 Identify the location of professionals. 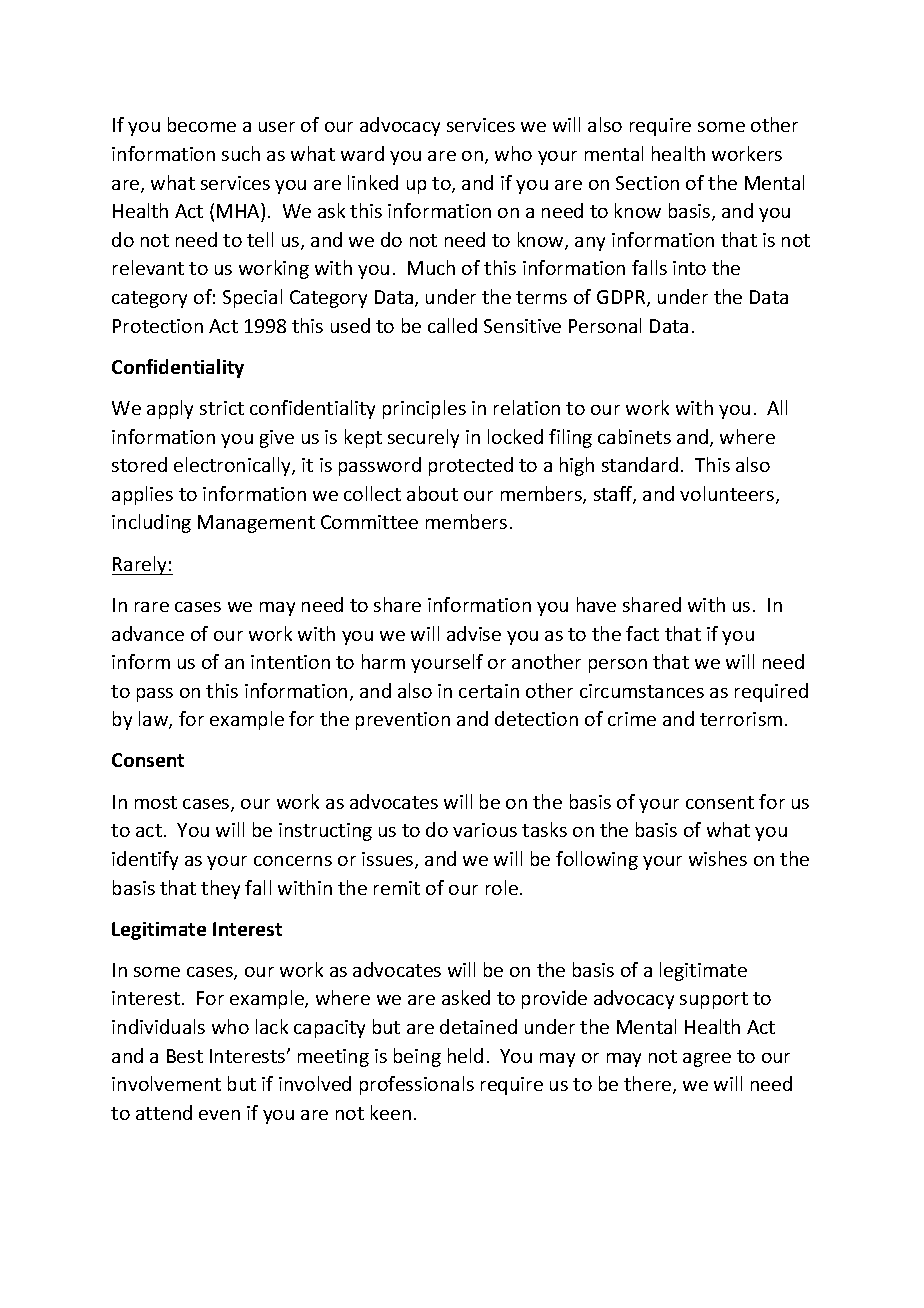
(417, 1085).
